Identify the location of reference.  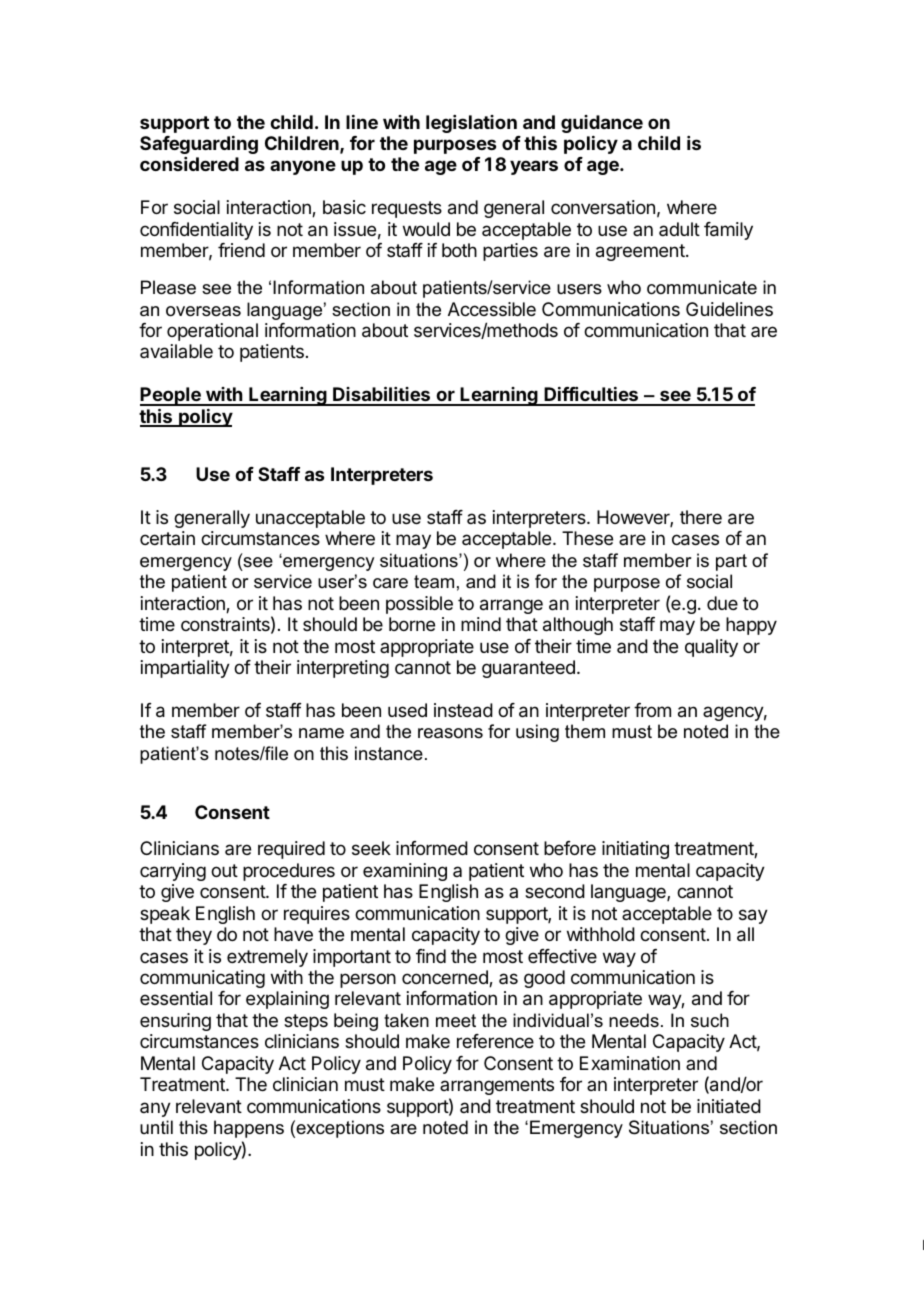
(495, 1041).
